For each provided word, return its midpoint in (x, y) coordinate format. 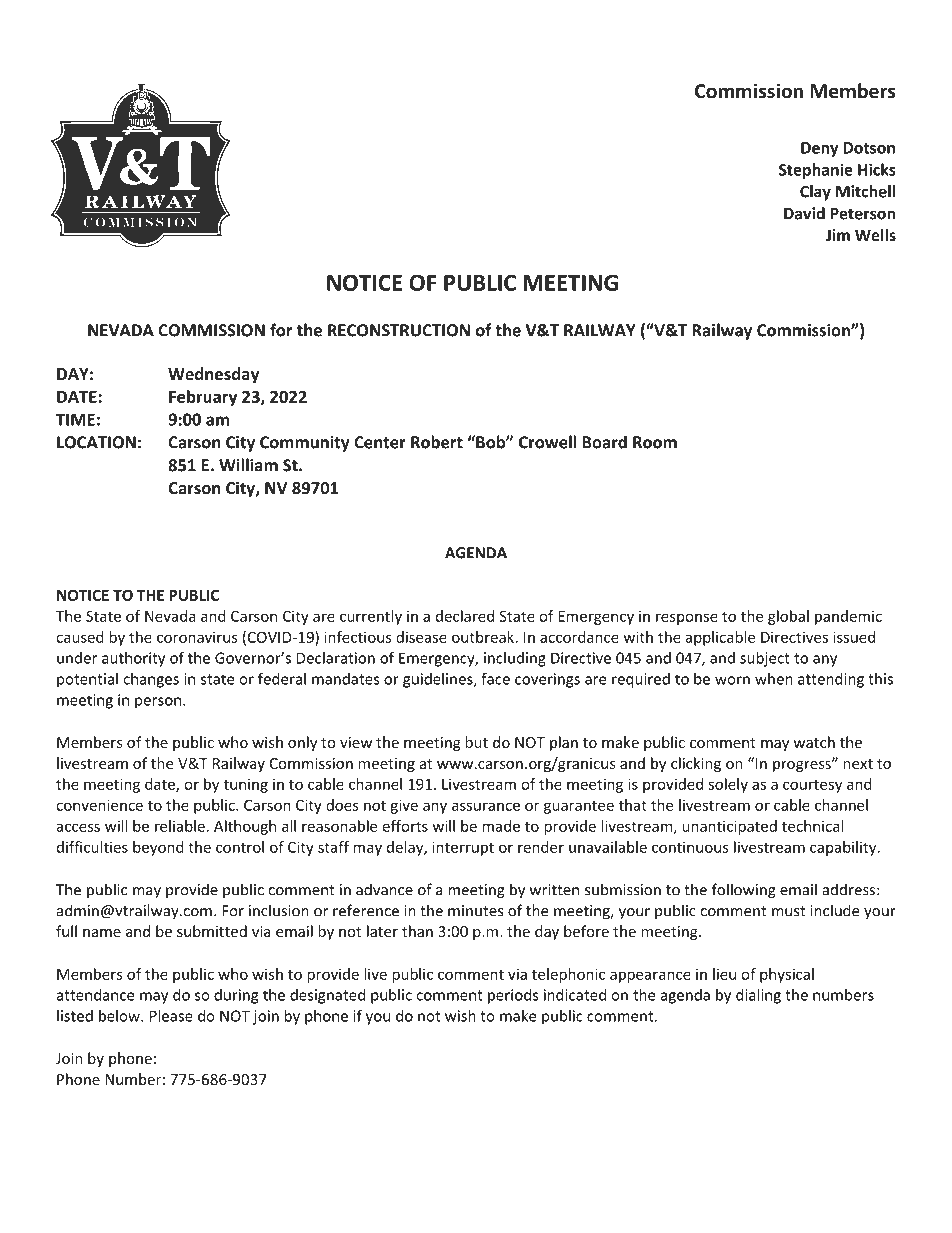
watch (814, 742)
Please (171, 1016)
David (804, 213)
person (159, 703)
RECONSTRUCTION (399, 330)
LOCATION (96, 442)
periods (513, 996)
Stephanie (816, 171)
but (476, 742)
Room (655, 442)
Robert (437, 442)
